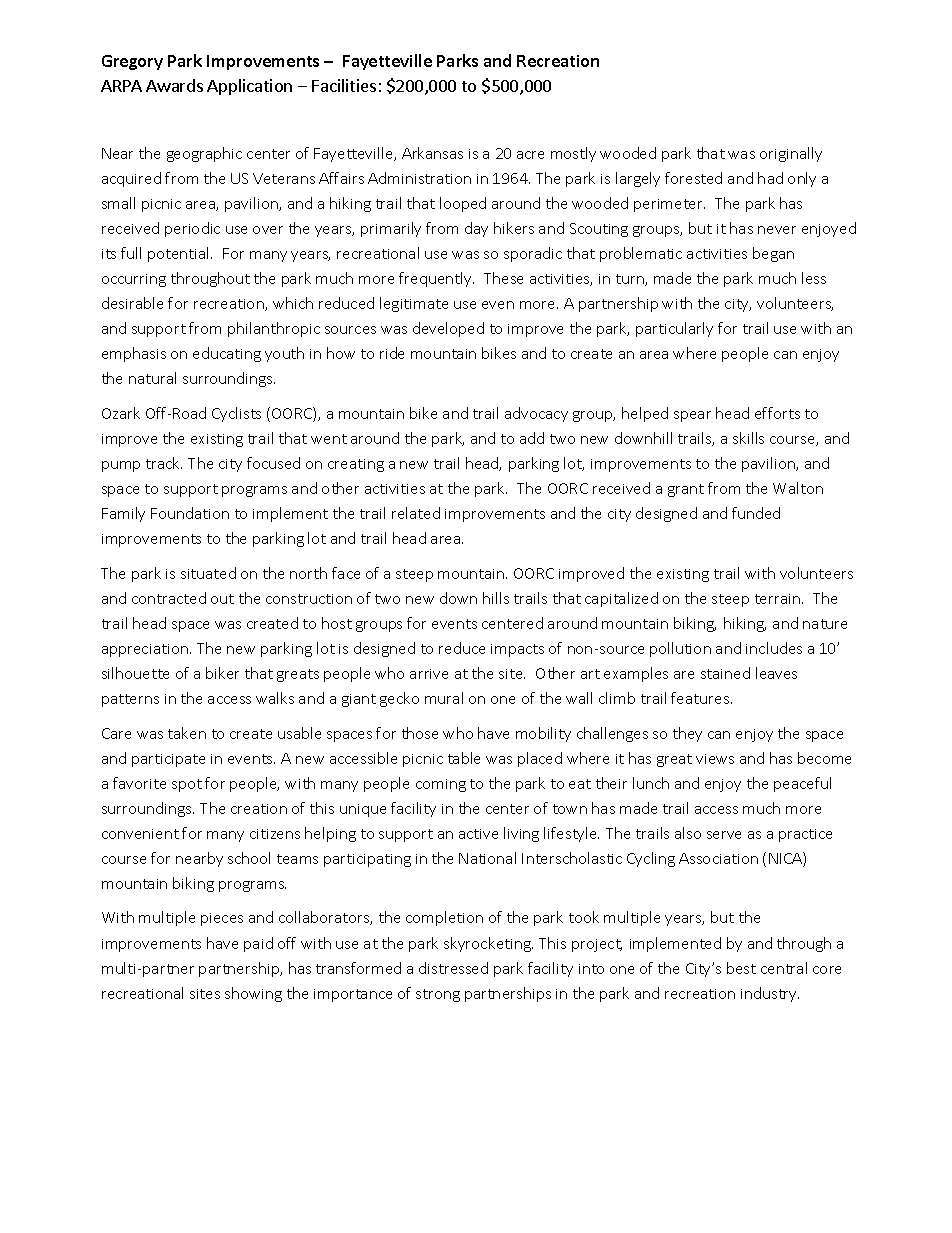 This screenshot has height=1233, width=952. Describe the element at coordinates (536, 414) in the screenshot. I see `advocacy` at that location.
